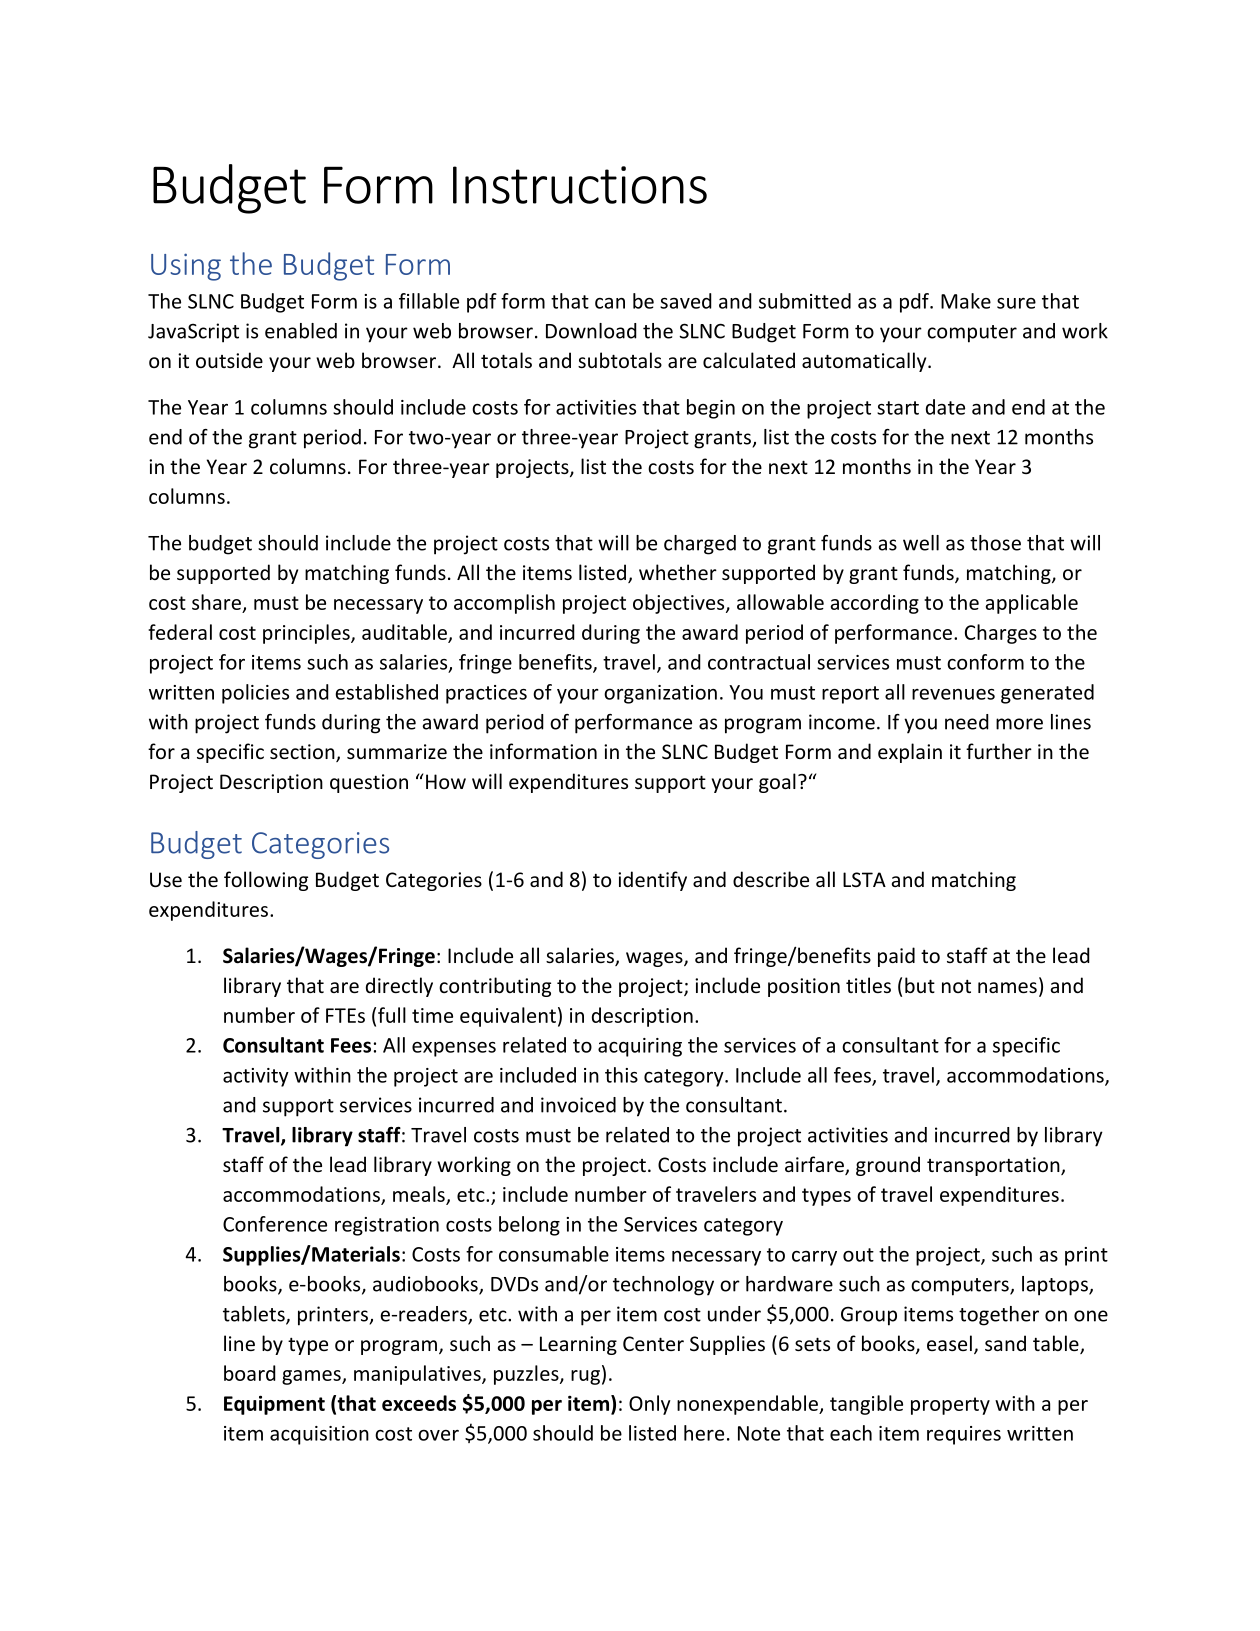 This image has width=1260, height=1631. What do you see at coordinates (640, 1047) in the image?
I see `acquiring` at bounding box center [640, 1047].
